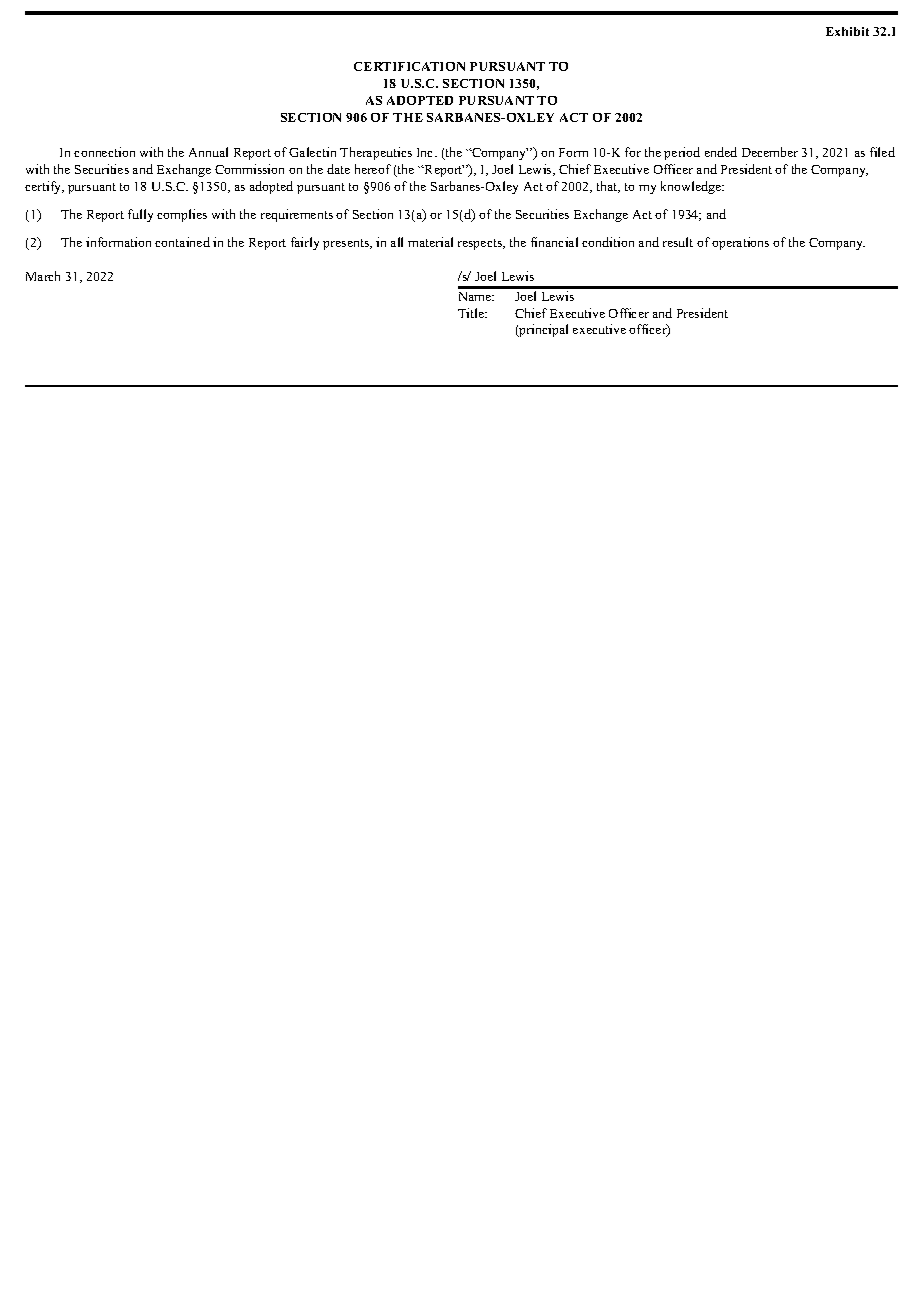 This document has height=1308, width=924. What do you see at coordinates (409, 66) in the document?
I see `CERTIFICATION` at bounding box center [409, 66].
